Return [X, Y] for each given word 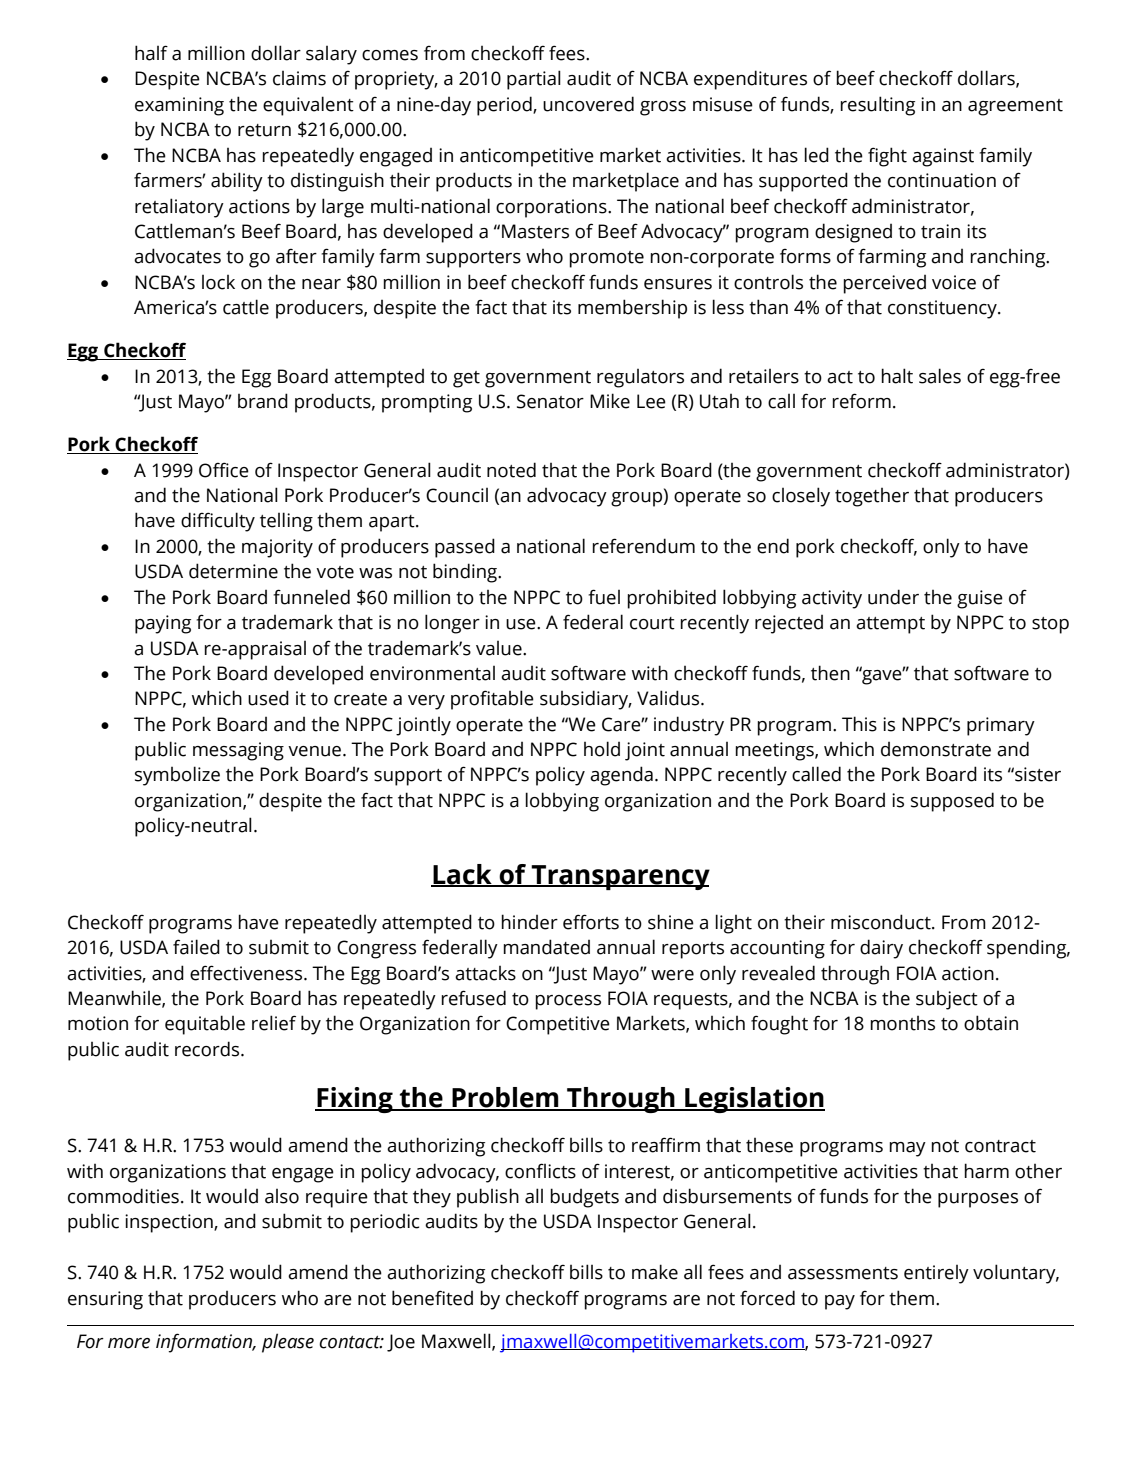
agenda [621, 776]
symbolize [177, 776]
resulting [877, 106]
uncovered [588, 104]
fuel [604, 597]
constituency [943, 309]
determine [233, 571]
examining [179, 106]
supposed [952, 802]
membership [632, 309]
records [208, 1049]
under [893, 597]
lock [218, 282]
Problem [505, 1098]
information [205, 1343]
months [902, 1023]
